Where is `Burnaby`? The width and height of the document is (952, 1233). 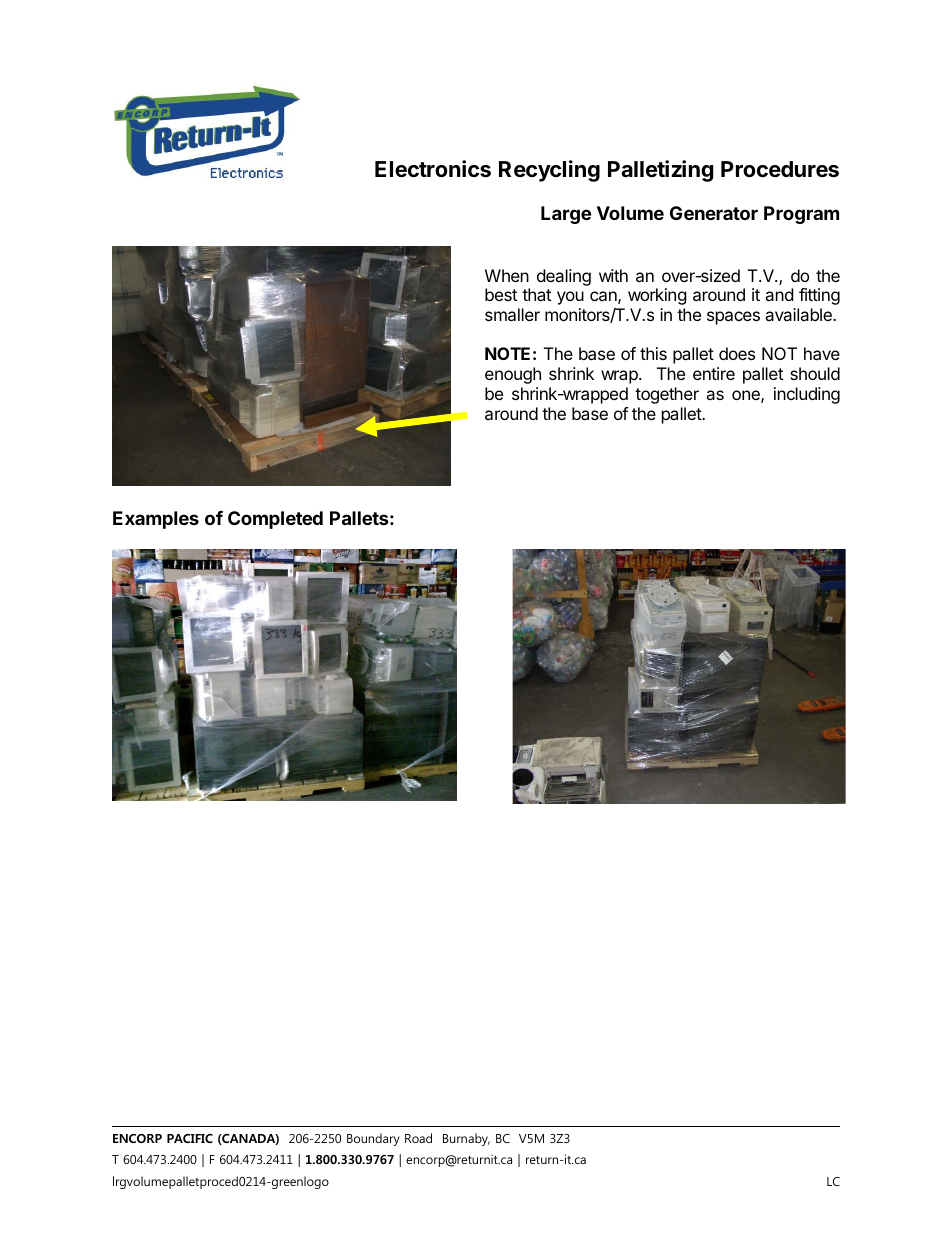
Burnaby is located at coordinates (466, 1139).
